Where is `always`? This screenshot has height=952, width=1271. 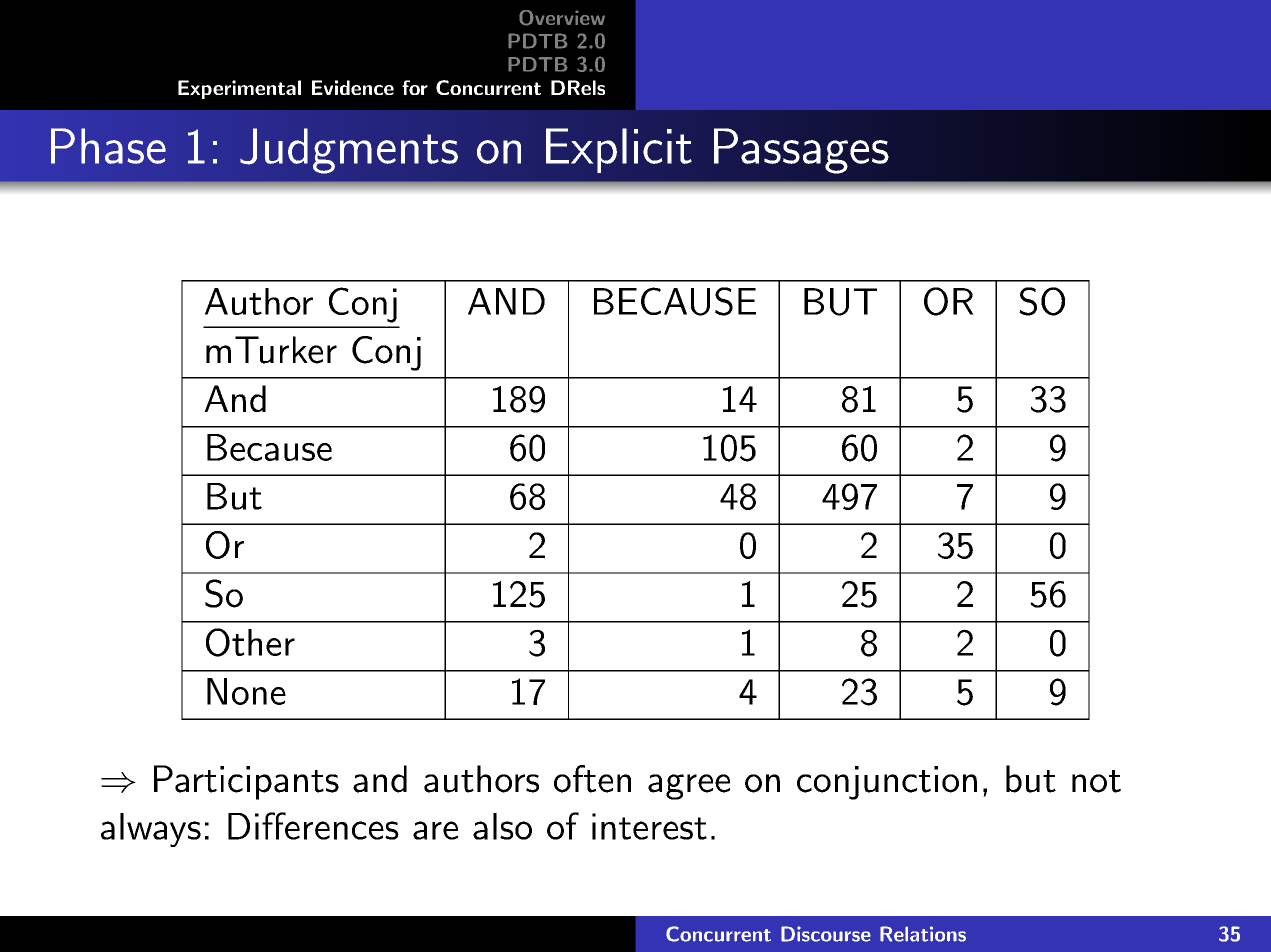
always is located at coordinates (151, 830).
